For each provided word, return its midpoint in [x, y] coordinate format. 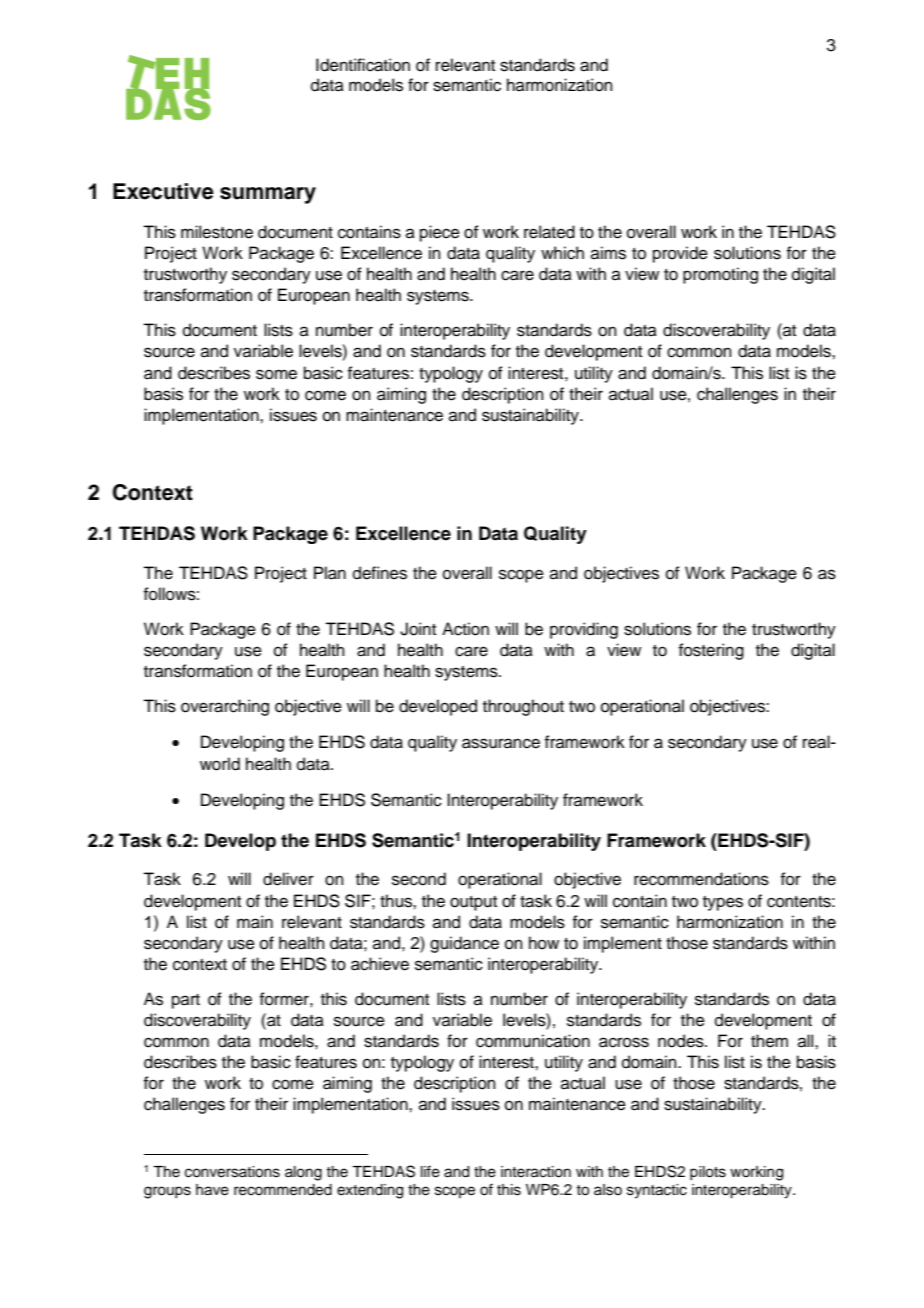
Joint [418, 629]
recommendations [701, 879]
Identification [363, 65]
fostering [711, 651]
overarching [225, 707]
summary [268, 195]
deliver [288, 879]
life [430, 1171]
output [473, 903]
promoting [720, 275]
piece [440, 233]
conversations [232, 1172]
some [276, 374]
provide [680, 254]
